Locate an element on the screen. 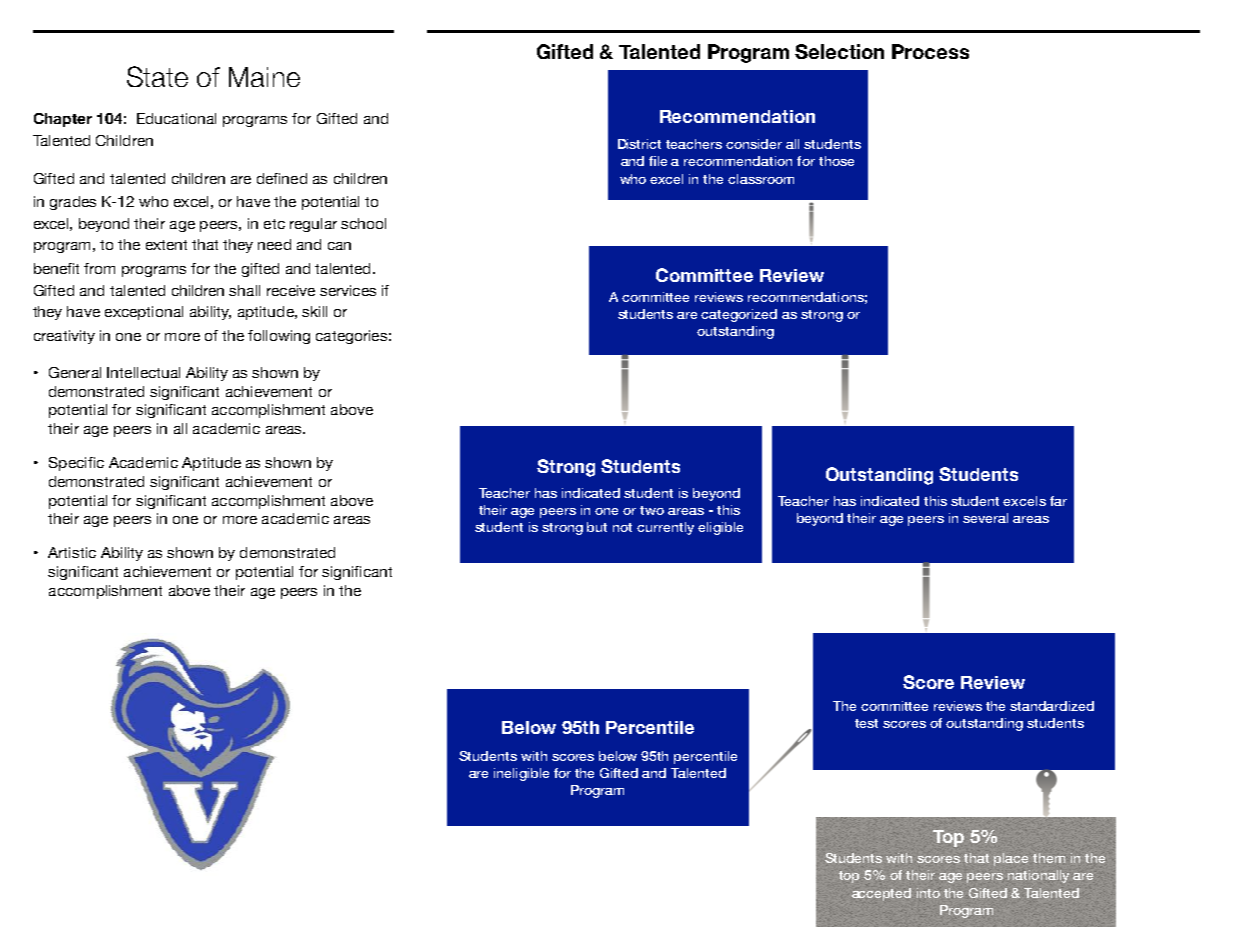 The height and width of the screenshot is (952, 1233). State is located at coordinates (157, 76).
